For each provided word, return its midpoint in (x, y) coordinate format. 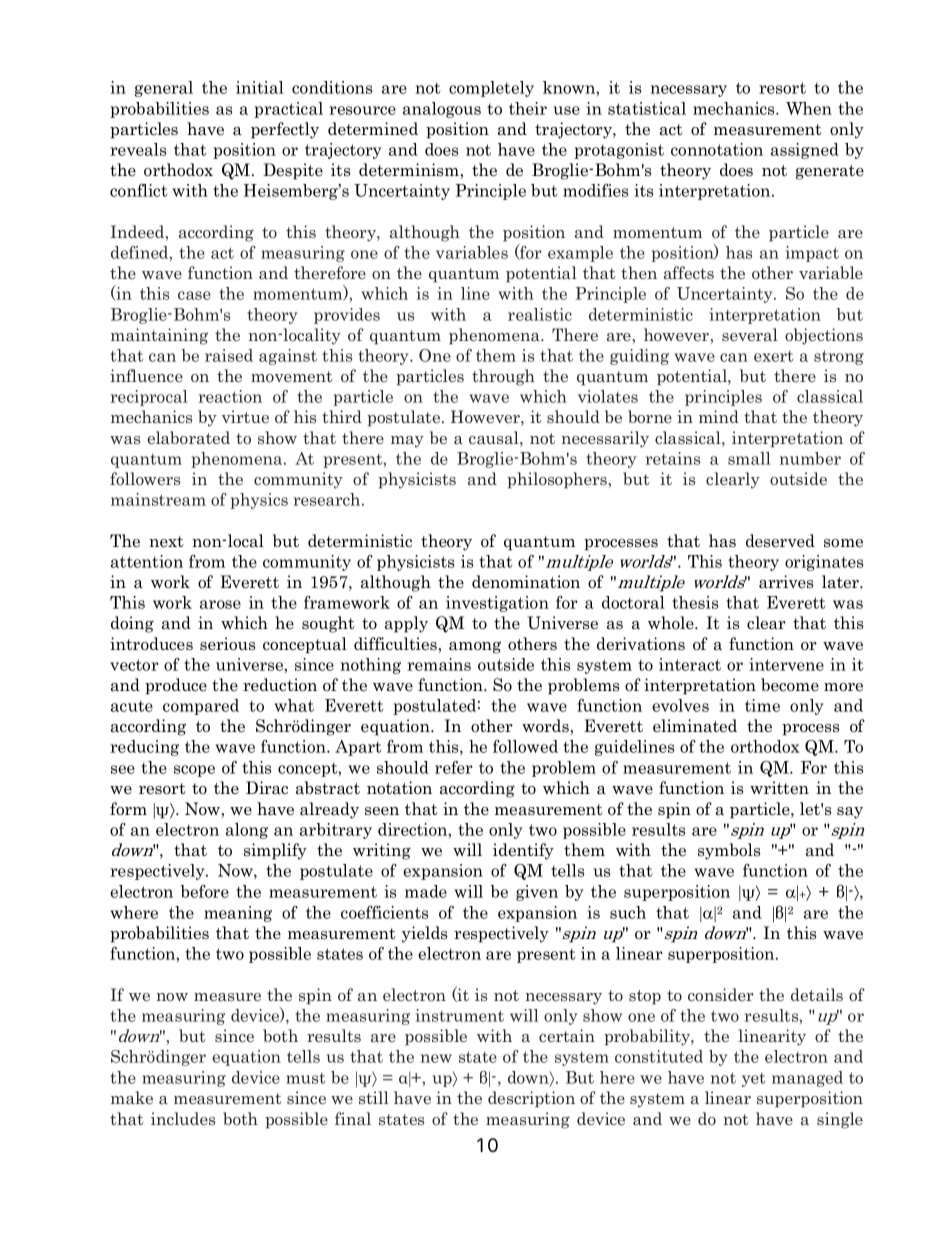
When (809, 108)
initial (260, 87)
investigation (497, 604)
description (531, 1099)
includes (183, 1118)
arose (220, 604)
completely (491, 89)
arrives (786, 582)
